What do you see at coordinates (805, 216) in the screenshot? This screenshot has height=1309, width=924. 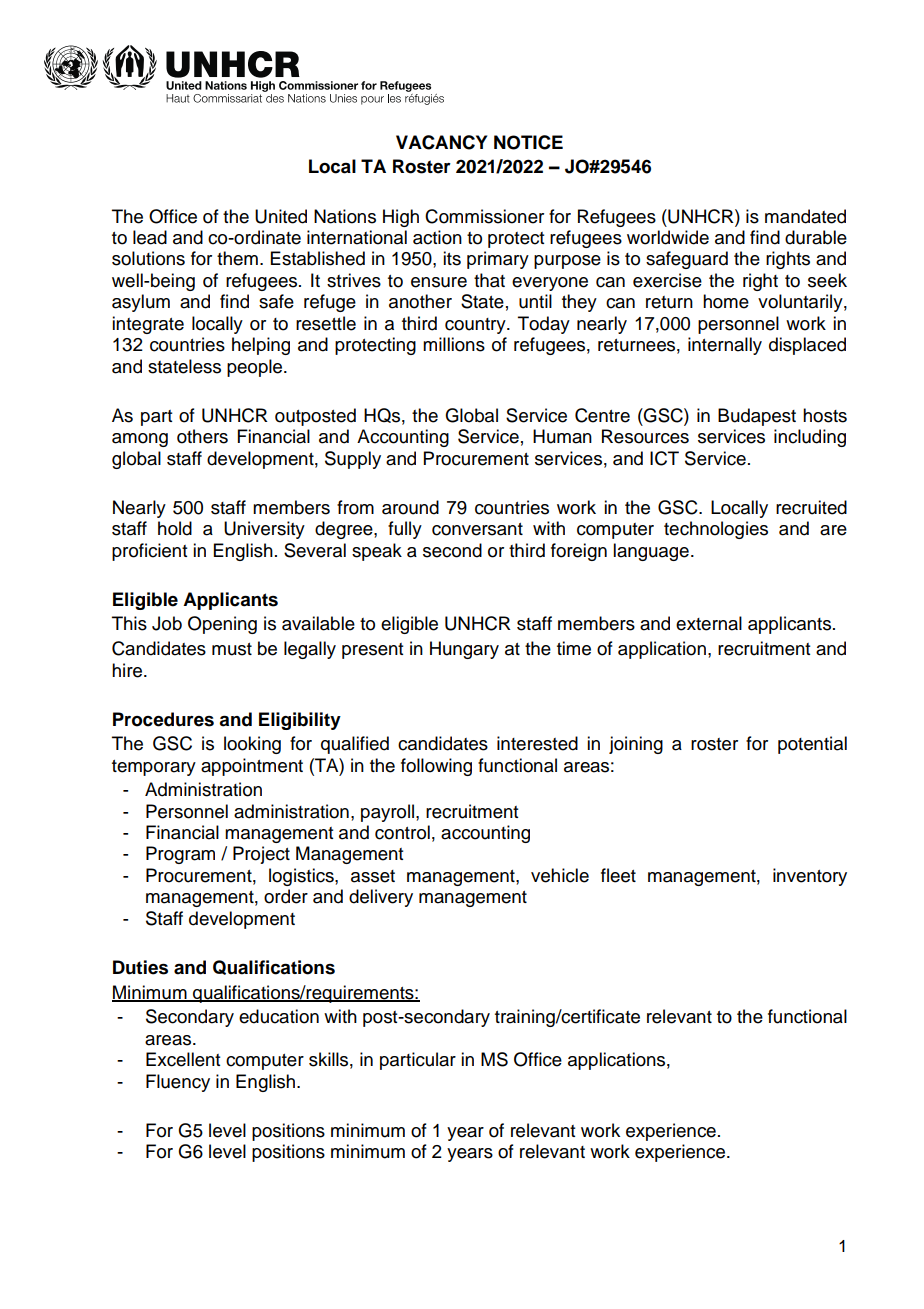 I see `mandated` at bounding box center [805, 216].
